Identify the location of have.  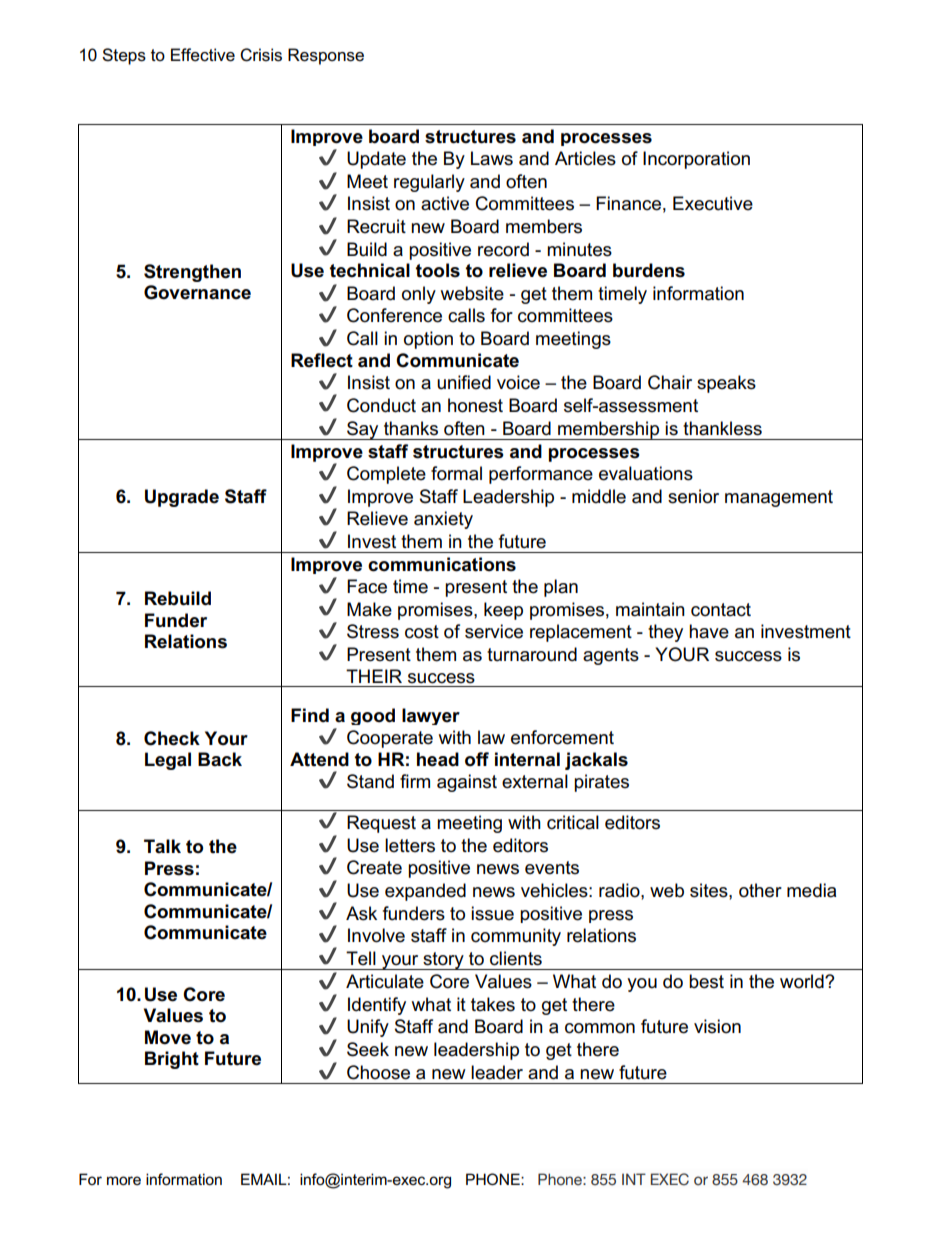
(709, 631).
